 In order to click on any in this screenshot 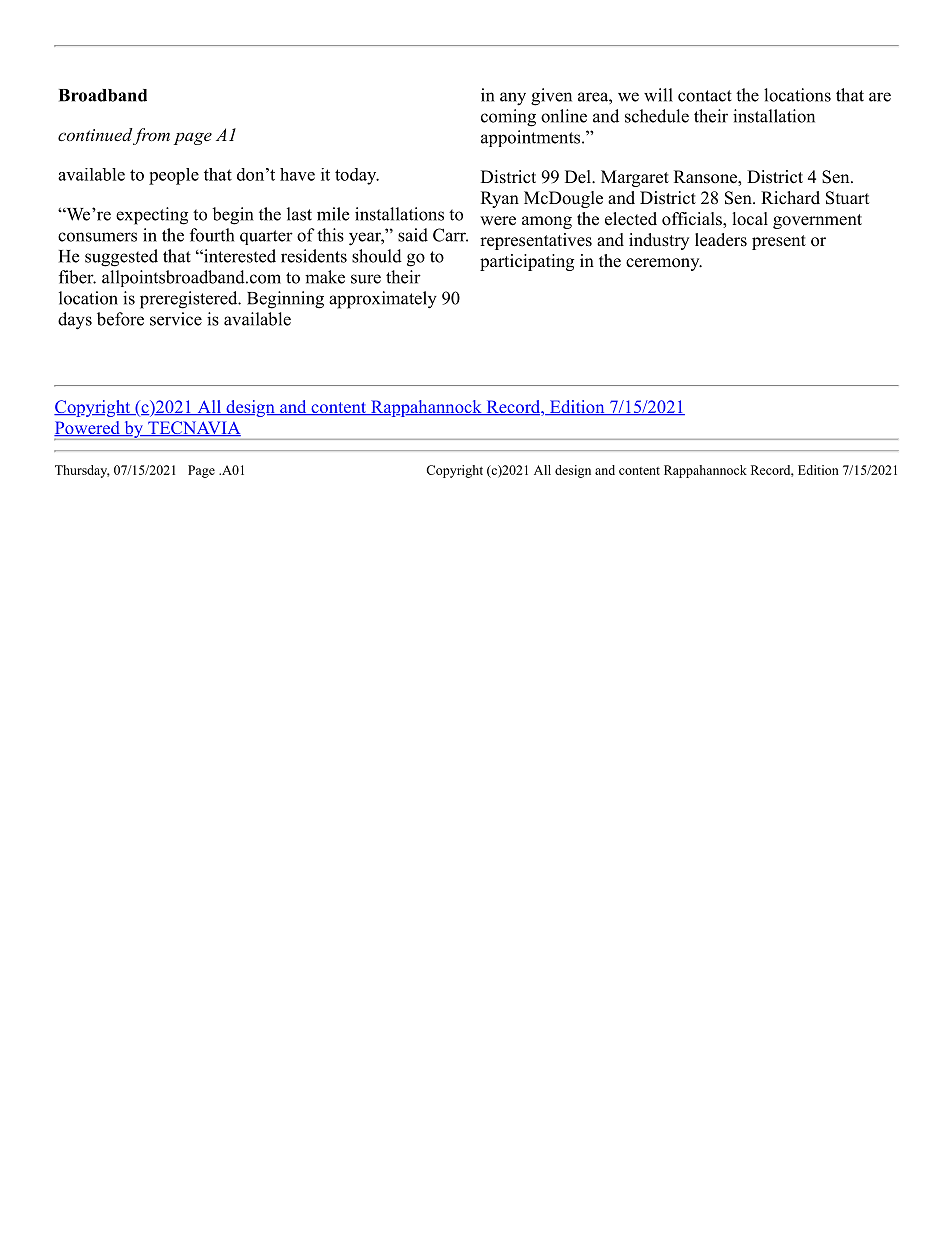, I will do `click(513, 99)`.
